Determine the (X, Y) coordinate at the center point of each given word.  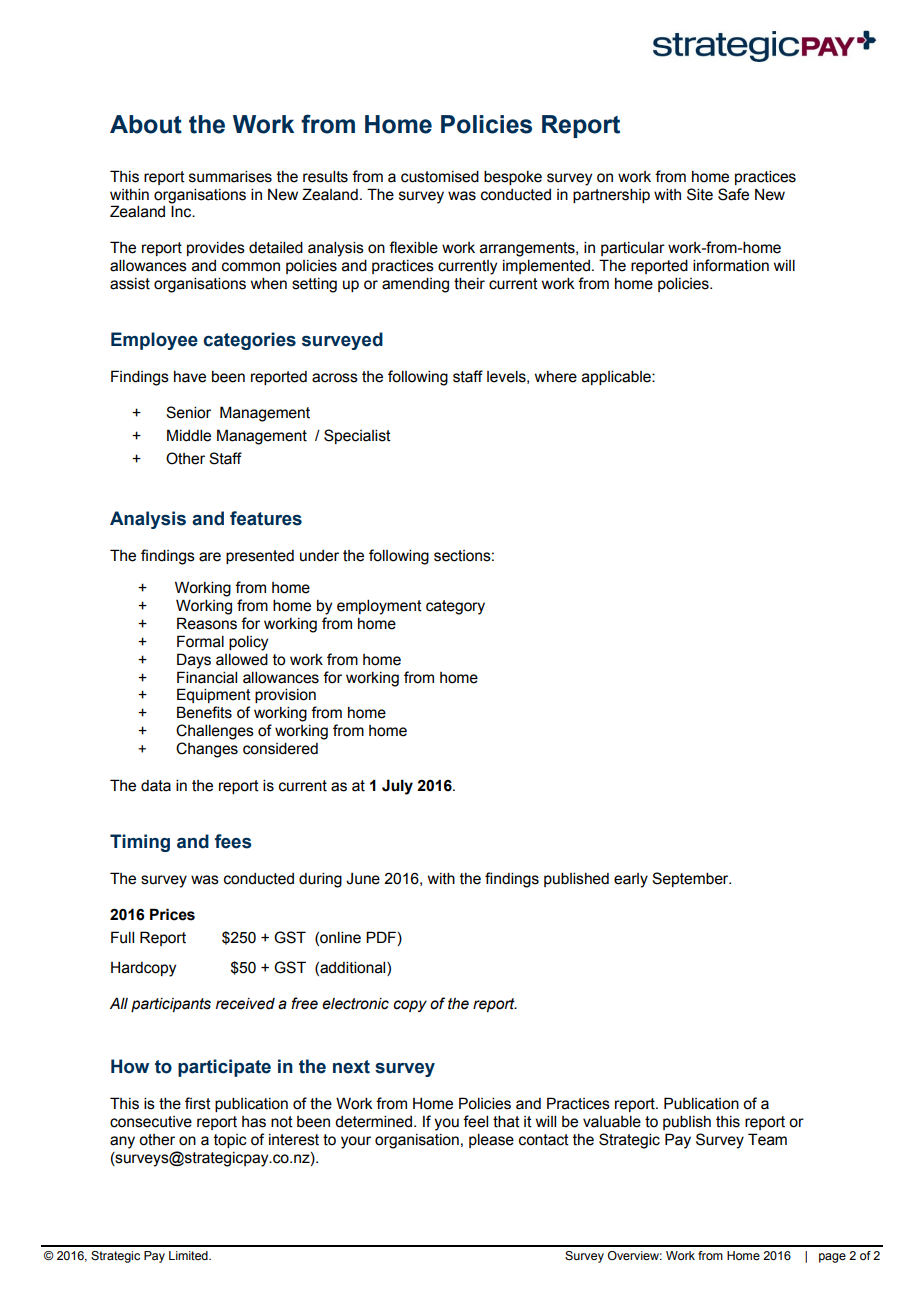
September (691, 879)
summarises (230, 176)
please (491, 1140)
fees (233, 841)
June (363, 879)
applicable (617, 377)
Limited (189, 1255)
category (455, 607)
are (210, 557)
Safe (733, 194)
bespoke (513, 177)
